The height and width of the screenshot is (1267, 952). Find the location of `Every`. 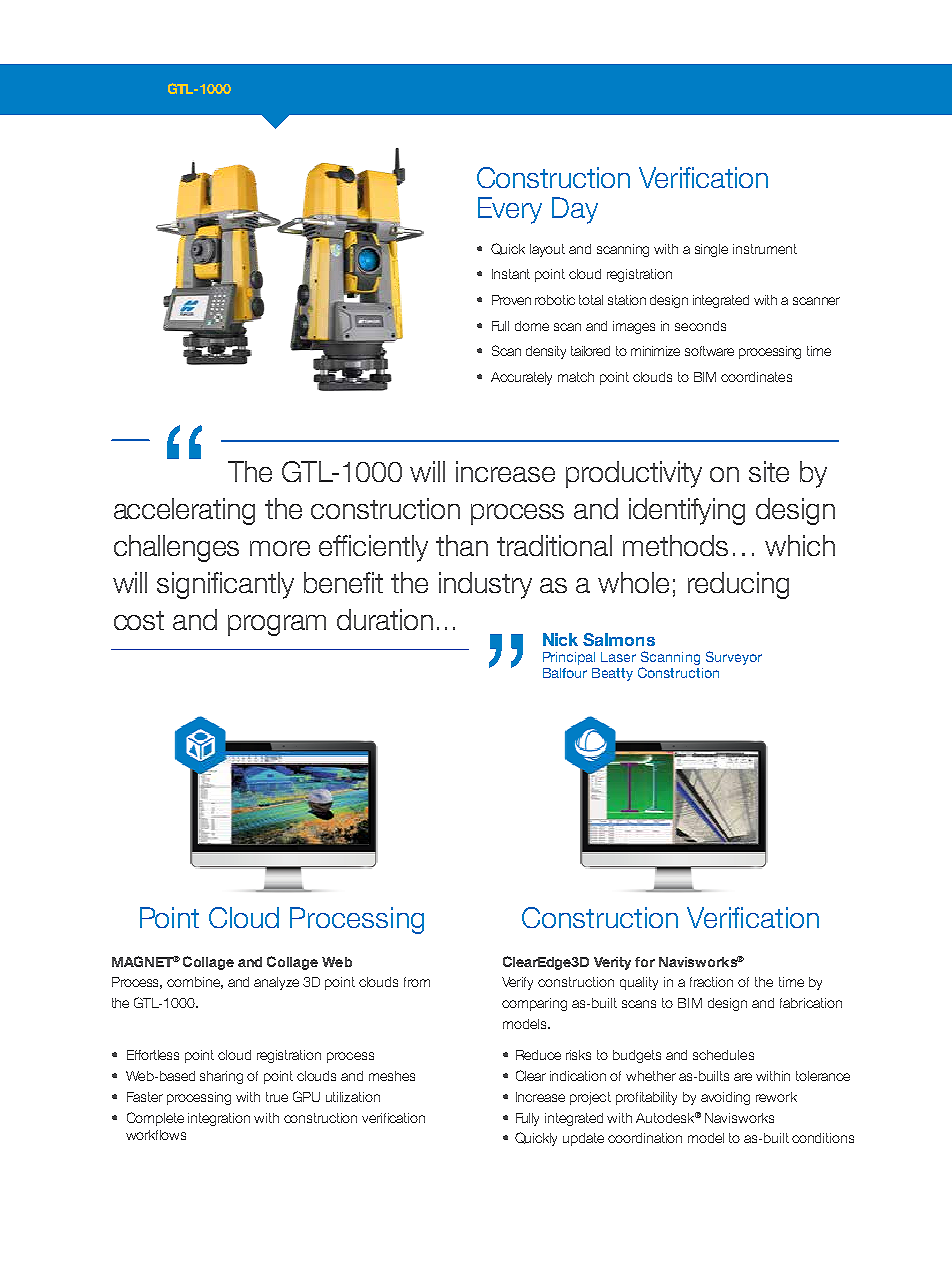

Every is located at coordinates (510, 210).
